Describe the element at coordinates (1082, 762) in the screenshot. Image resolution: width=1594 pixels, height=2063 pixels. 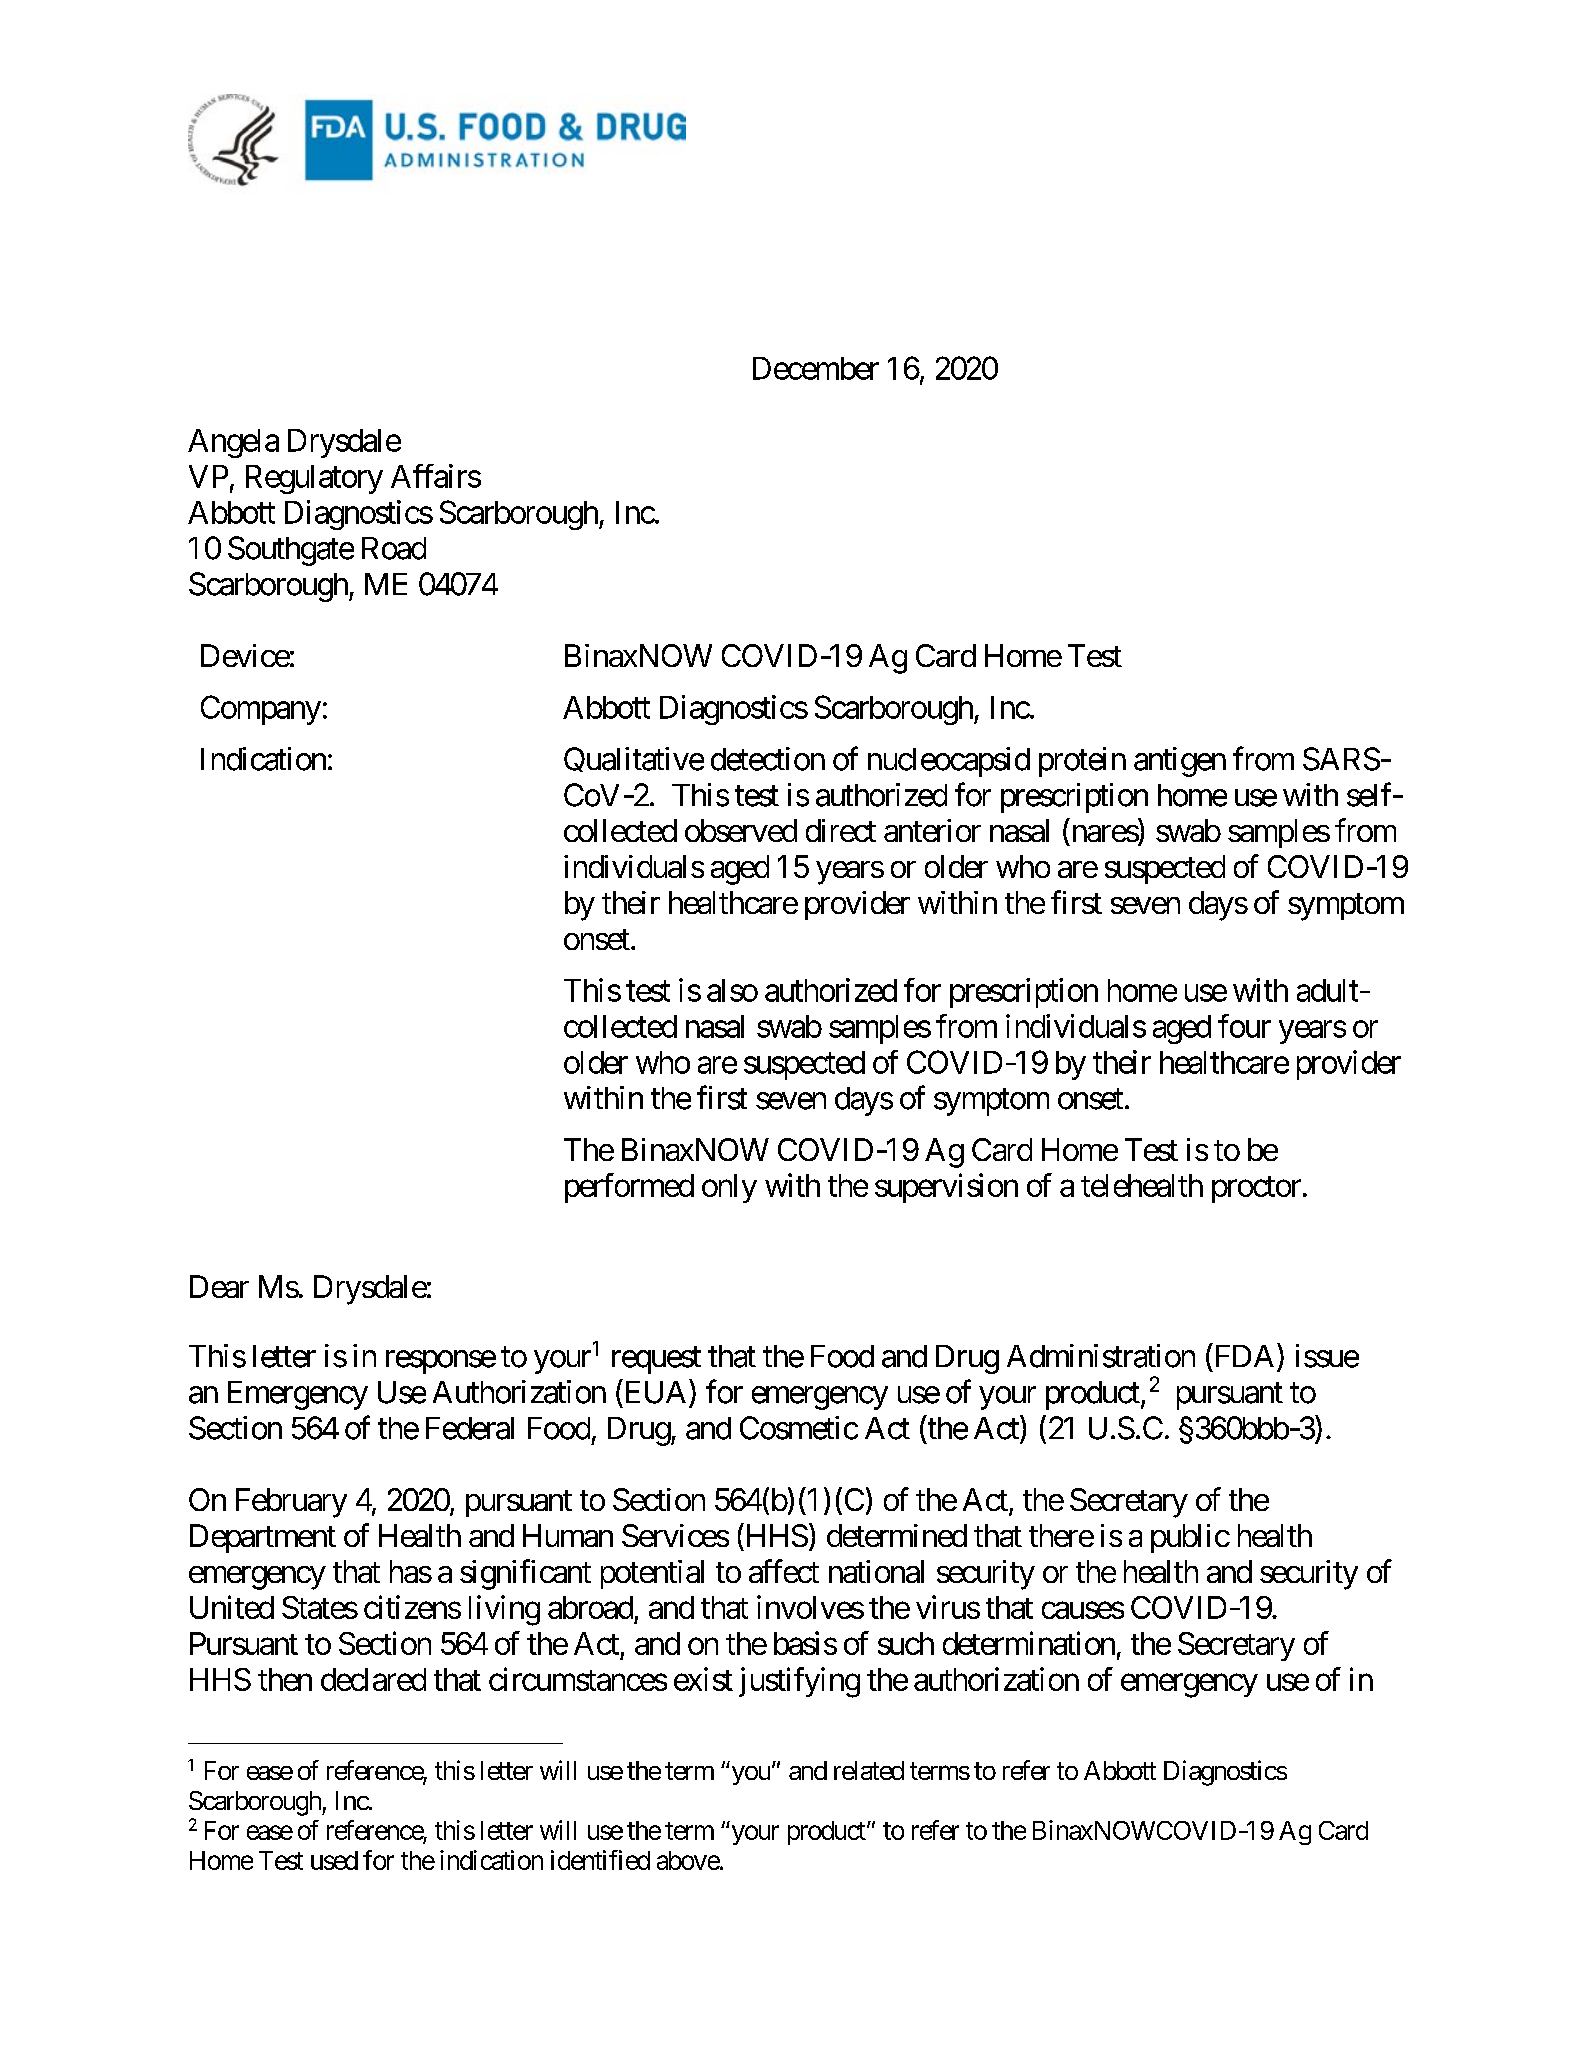
I see `protein` at that location.
